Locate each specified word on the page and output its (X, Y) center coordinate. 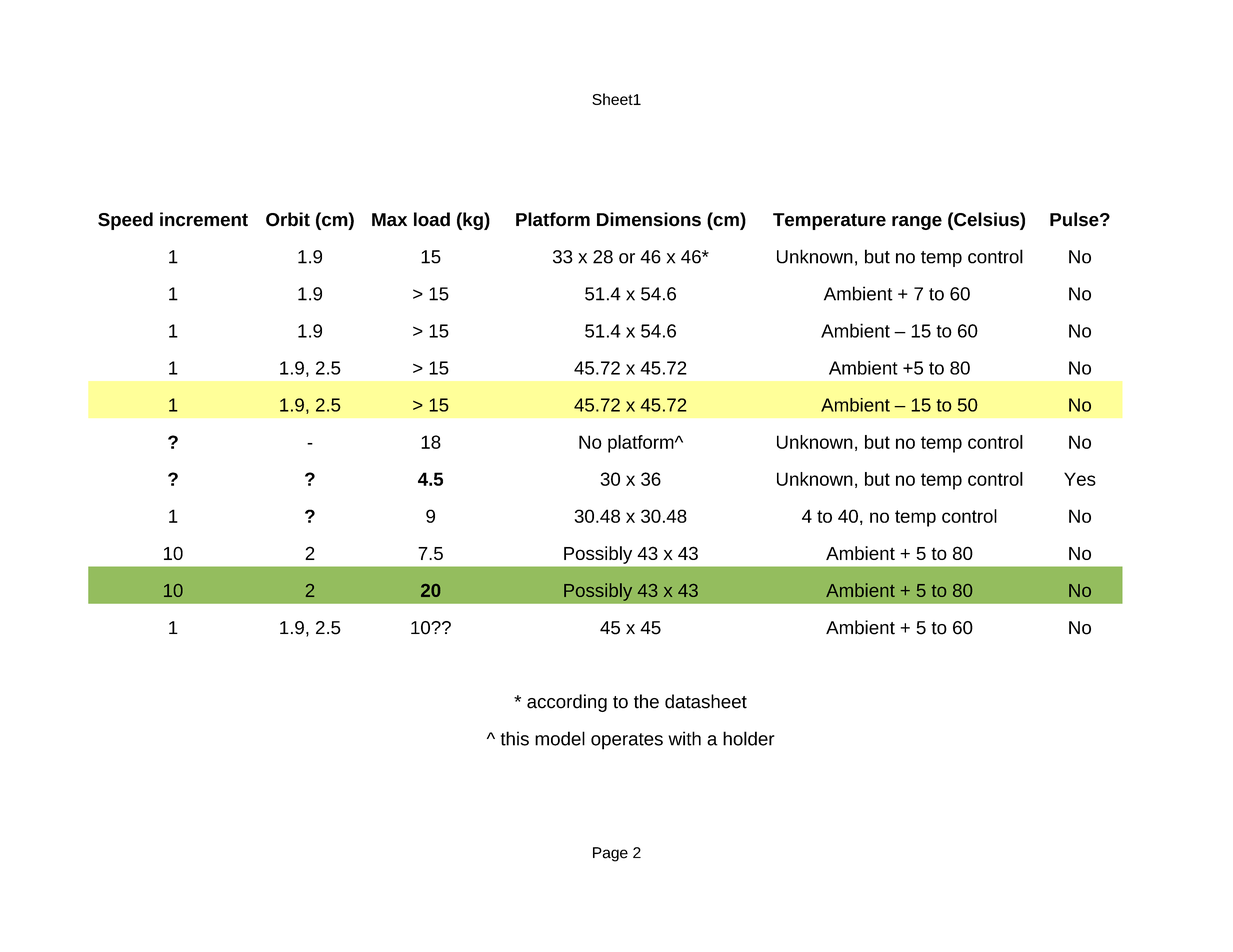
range (917, 223)
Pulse (1075, 219)
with (684, 738)
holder (749, 738)
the (646, 701)
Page (610, 854)
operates (627, 741)
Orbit (288, 219)
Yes (1080, 479)
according (567, 703)
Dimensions (649, 219)
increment (204, 219)
